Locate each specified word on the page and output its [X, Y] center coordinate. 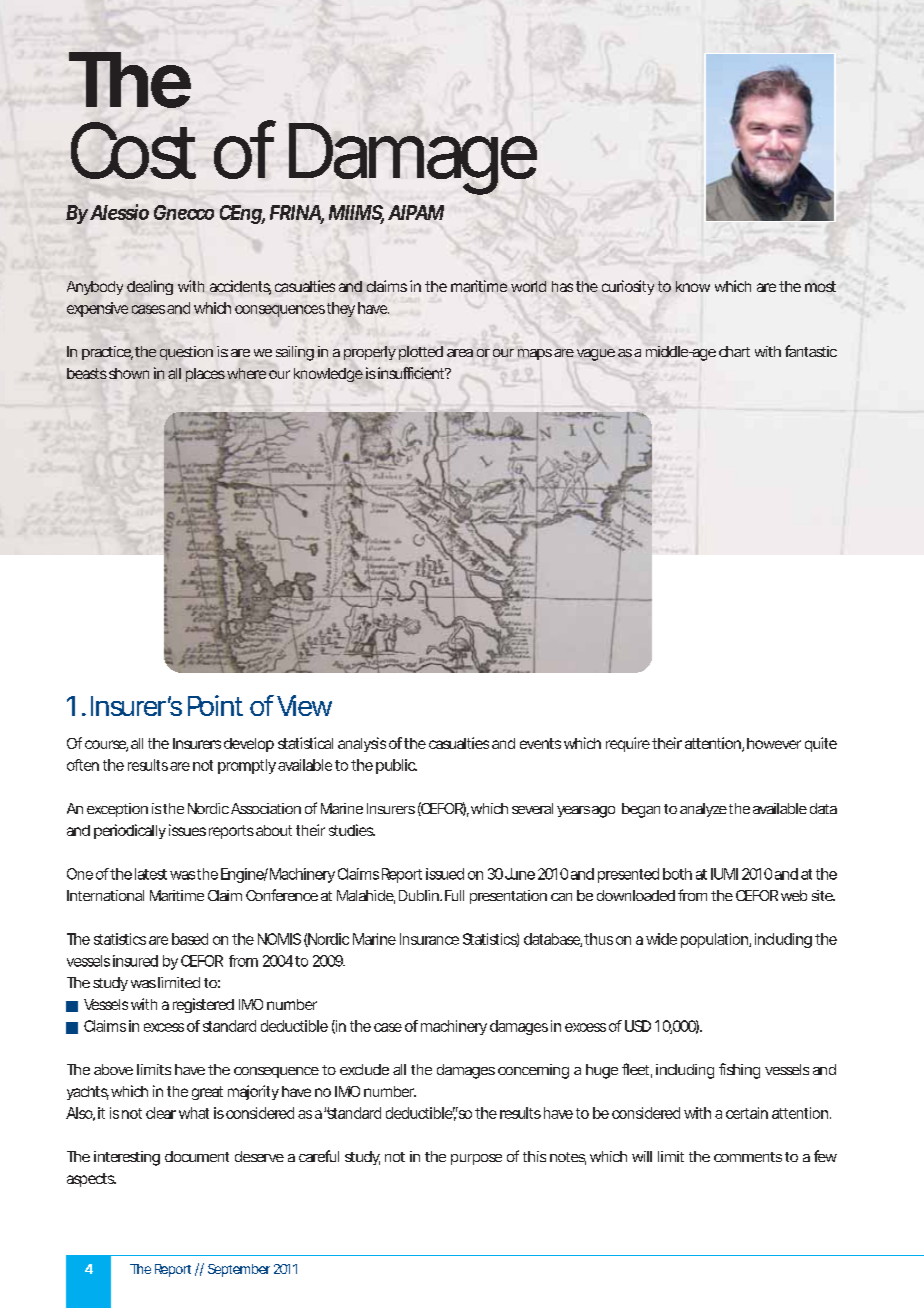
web [794, 895]
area [460, 353]
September [239, 1270]
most [820, 286]
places [205, 375]
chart [734, 351]
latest [151, 874]
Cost [133, 150]
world [528, 286]
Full [454, 895]
